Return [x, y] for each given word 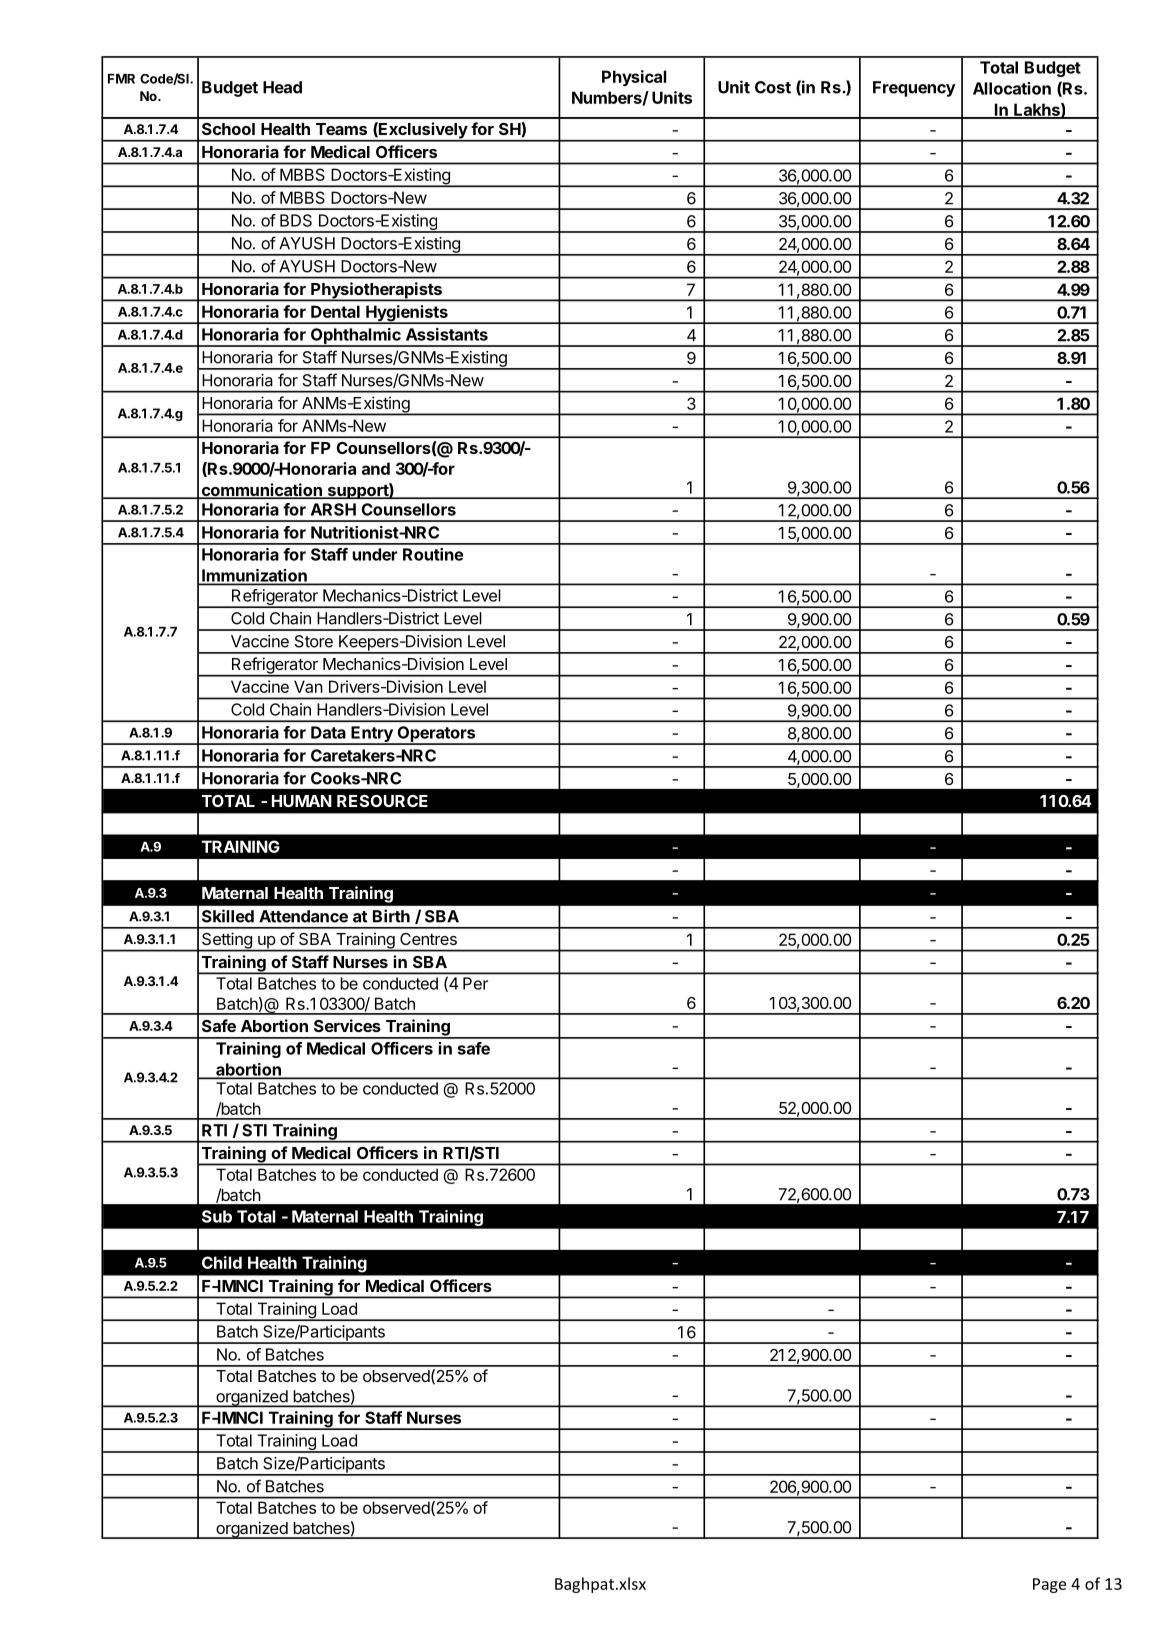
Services [347, 1025]
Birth [391, 916]
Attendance [303, 916]
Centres [428, 939]
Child [222, 1262]
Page [1049, 1585]
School [228, 129]
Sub [217, 1216]
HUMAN [302, 801]
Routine [433, 554]
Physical [634, 78]
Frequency [914, 89]
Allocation [1012, 88]
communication [261, 491]
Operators [436, 735]
